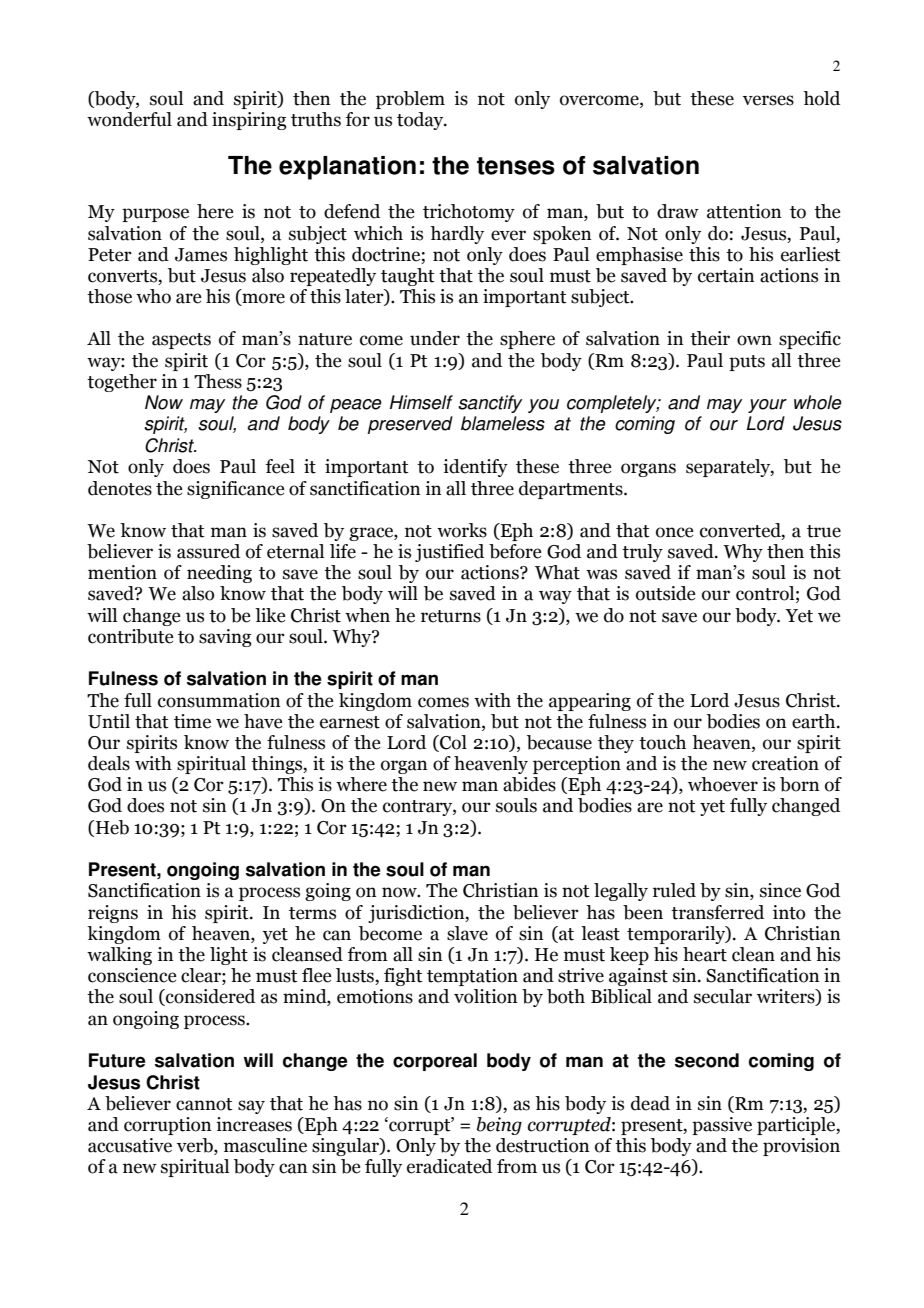  Describe the element at coordinates (204, 1104) in the screenshot. I see `cannot` at that location.
